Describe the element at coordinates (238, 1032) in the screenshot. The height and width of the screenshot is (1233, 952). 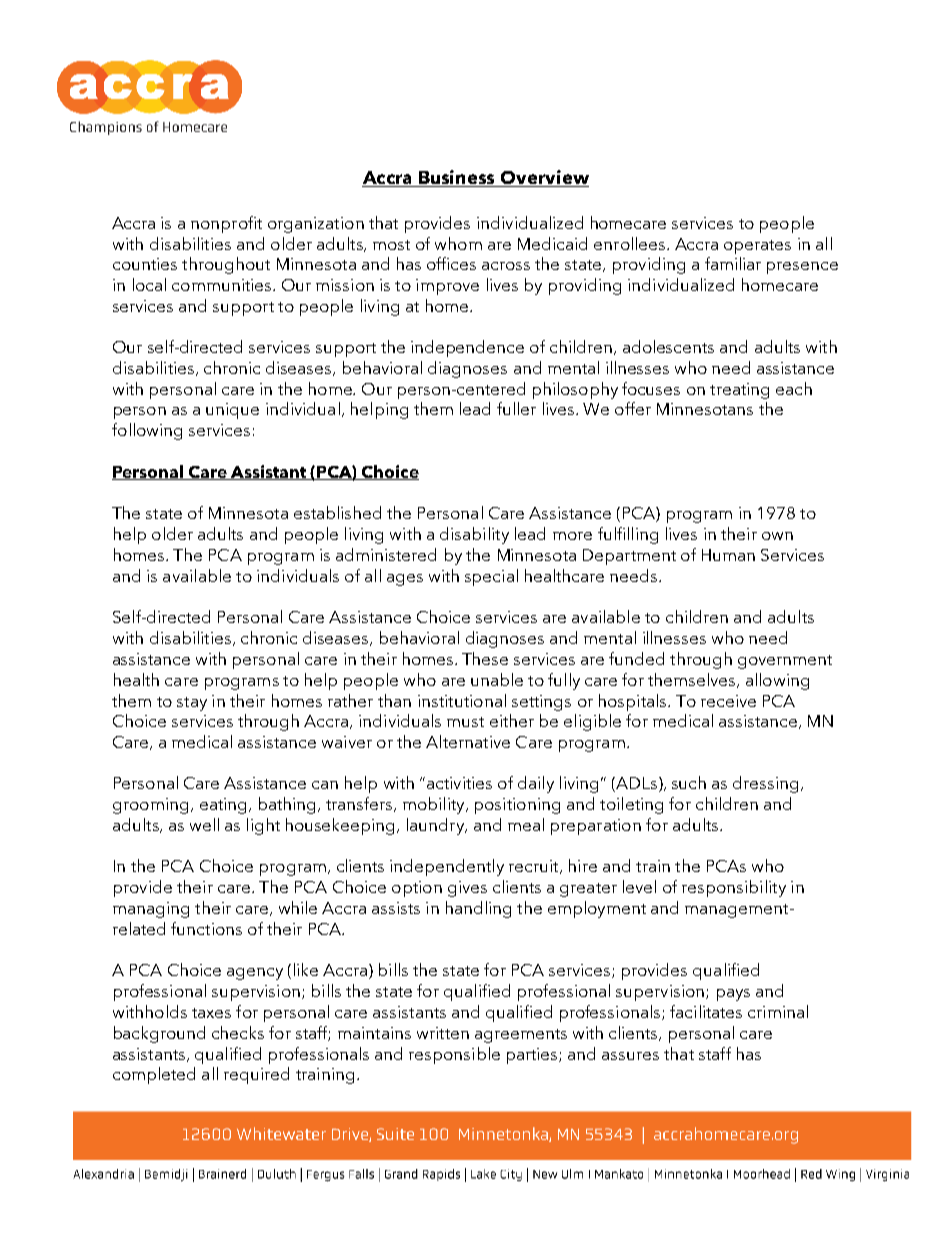
I see `checks` at that location.
